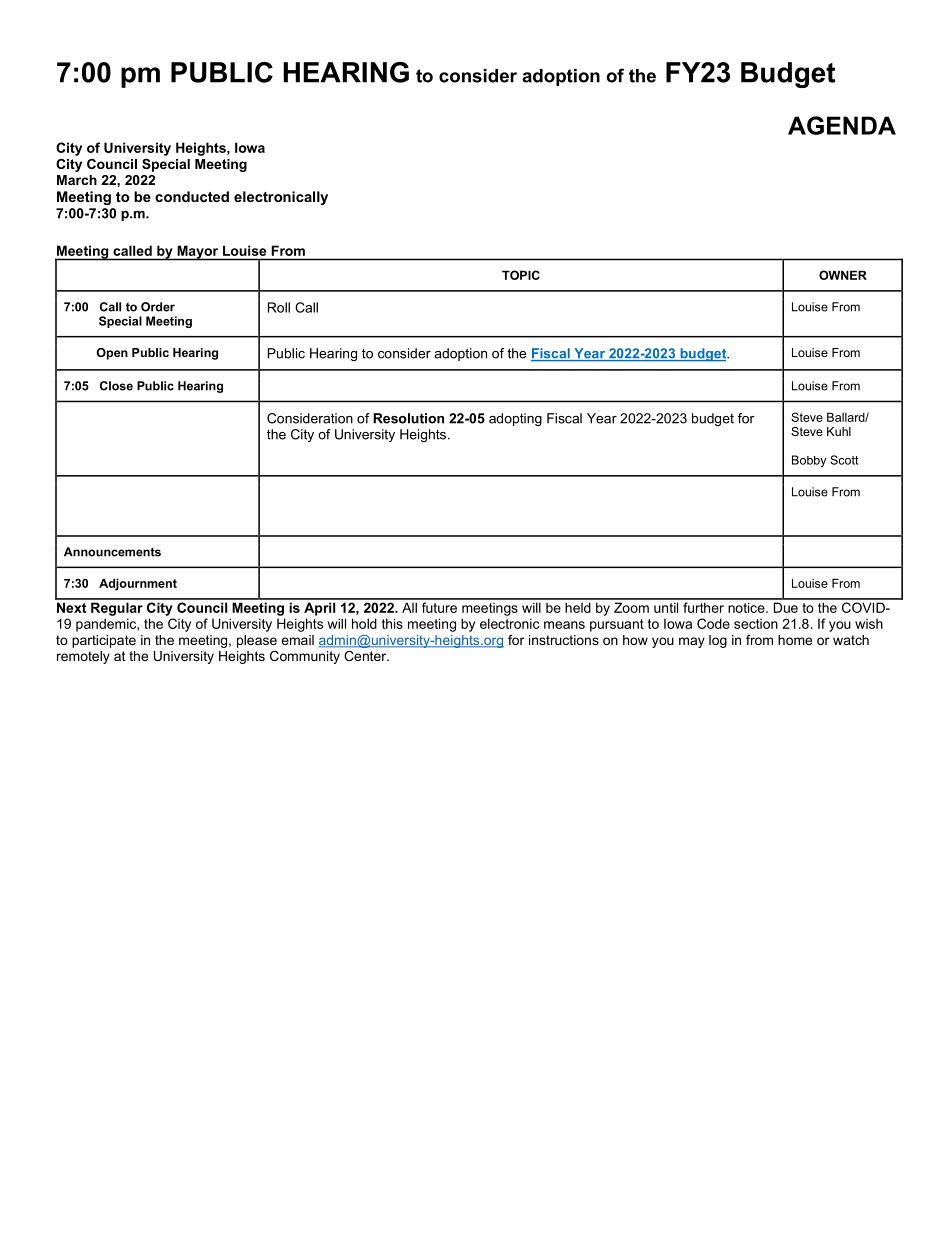 The width and height of the screenshot is (952, 1233). Describe the element at coordinates (839, 431) in the screenshot. I see `Kuhl` at that location.
